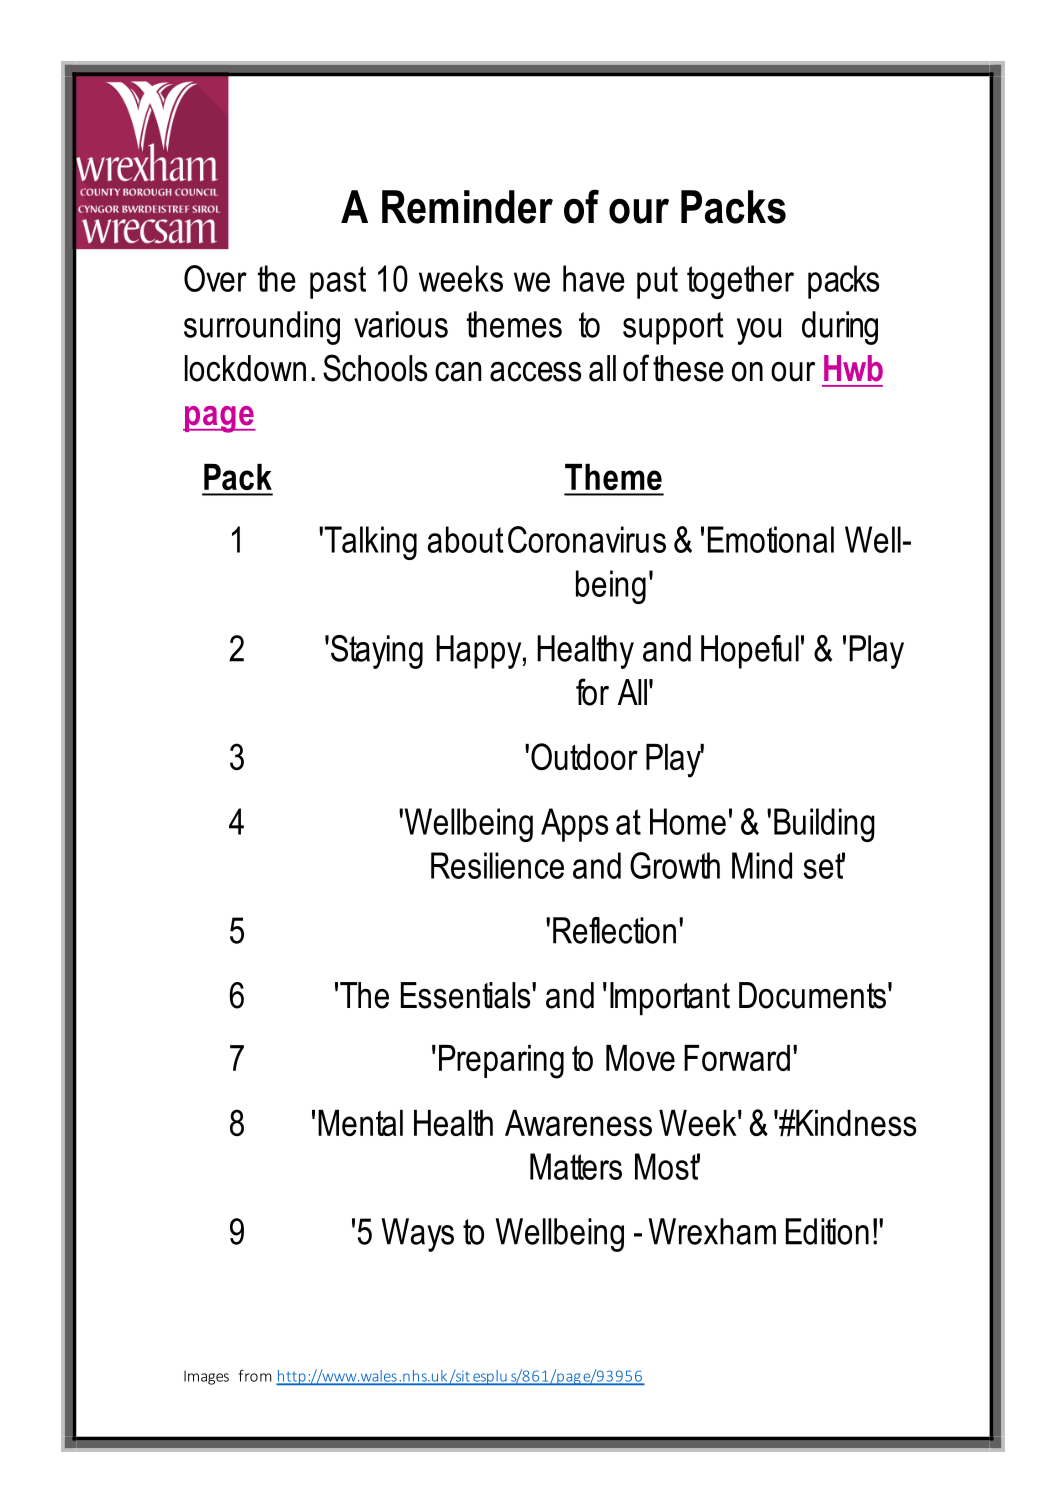 Image resolution: width=1064 pixels, height=1511 pixels. Describe the element at coordinates (771, 539) in the screenshot. I see `Emotional` at that location.
